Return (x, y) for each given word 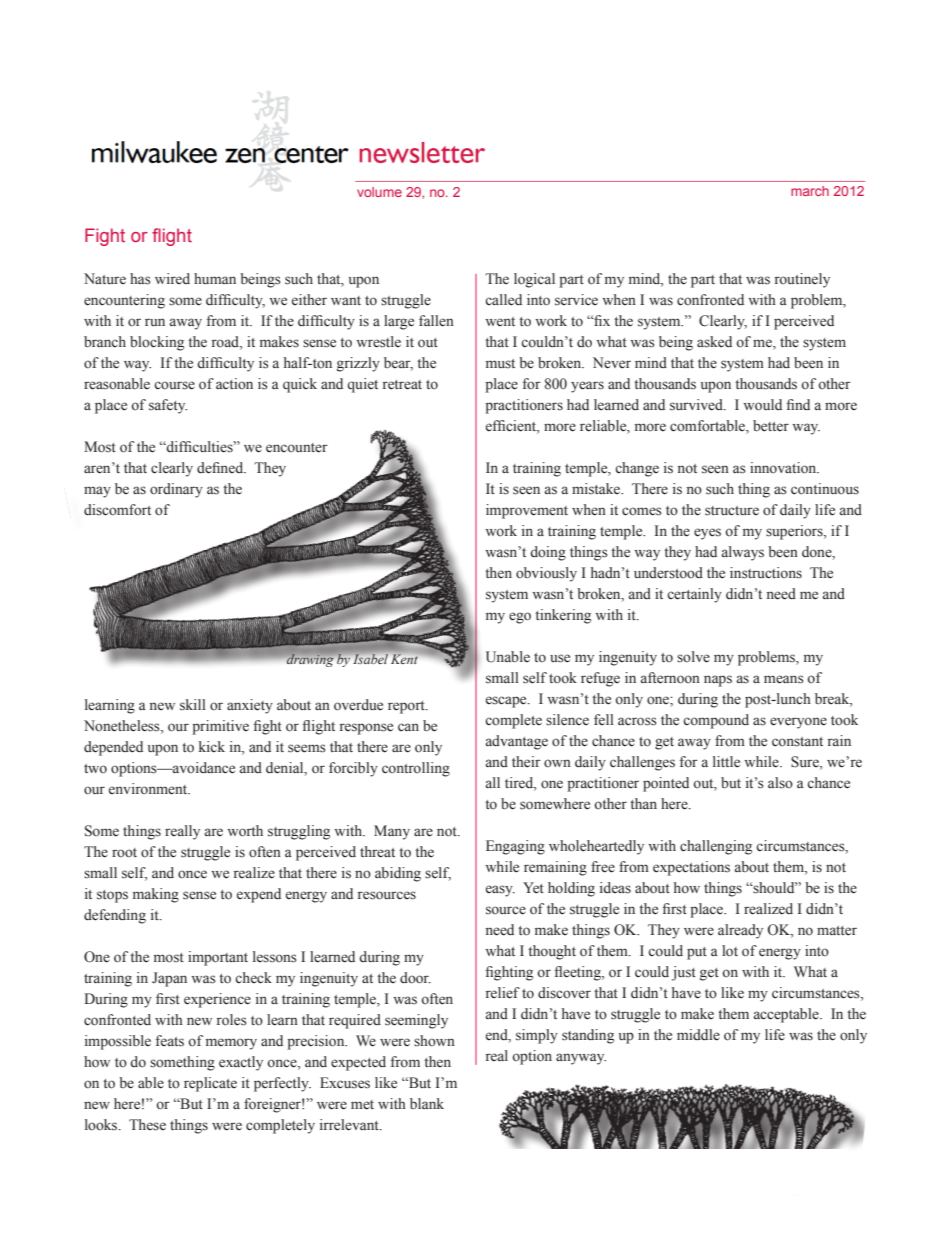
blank (427, 1103)
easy (500, 891)
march (810, 191)
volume (379, 192)
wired (172, 278)
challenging (716, 847)
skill (193, 705)
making (156, 895)
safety (168, 406)
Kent (404, 659)
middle (698, 1035)
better (771, 426)
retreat (402, 385)
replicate (210, 1084)
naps (718, 681)
